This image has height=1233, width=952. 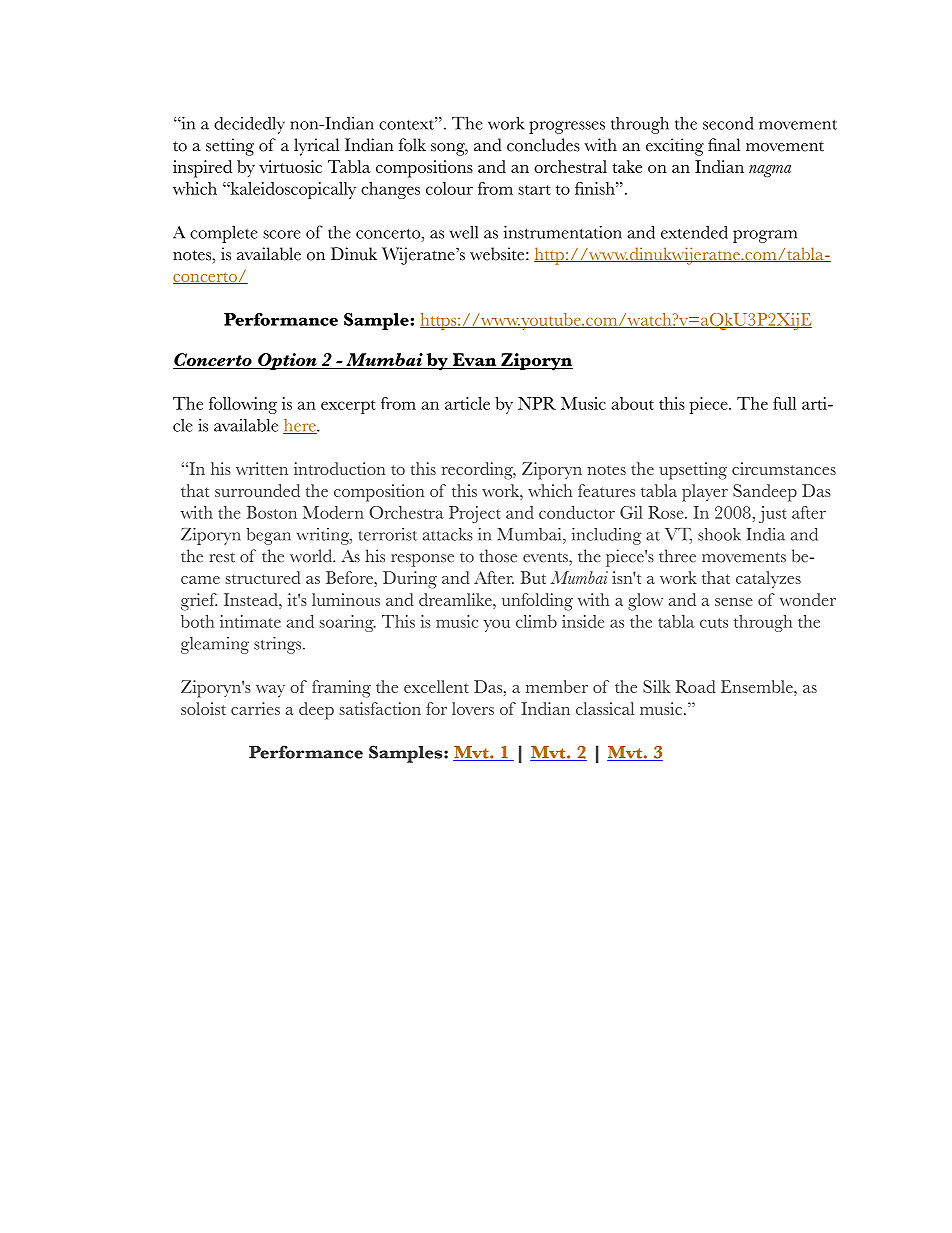 I want to click on way, so click(x=270, y=691).
